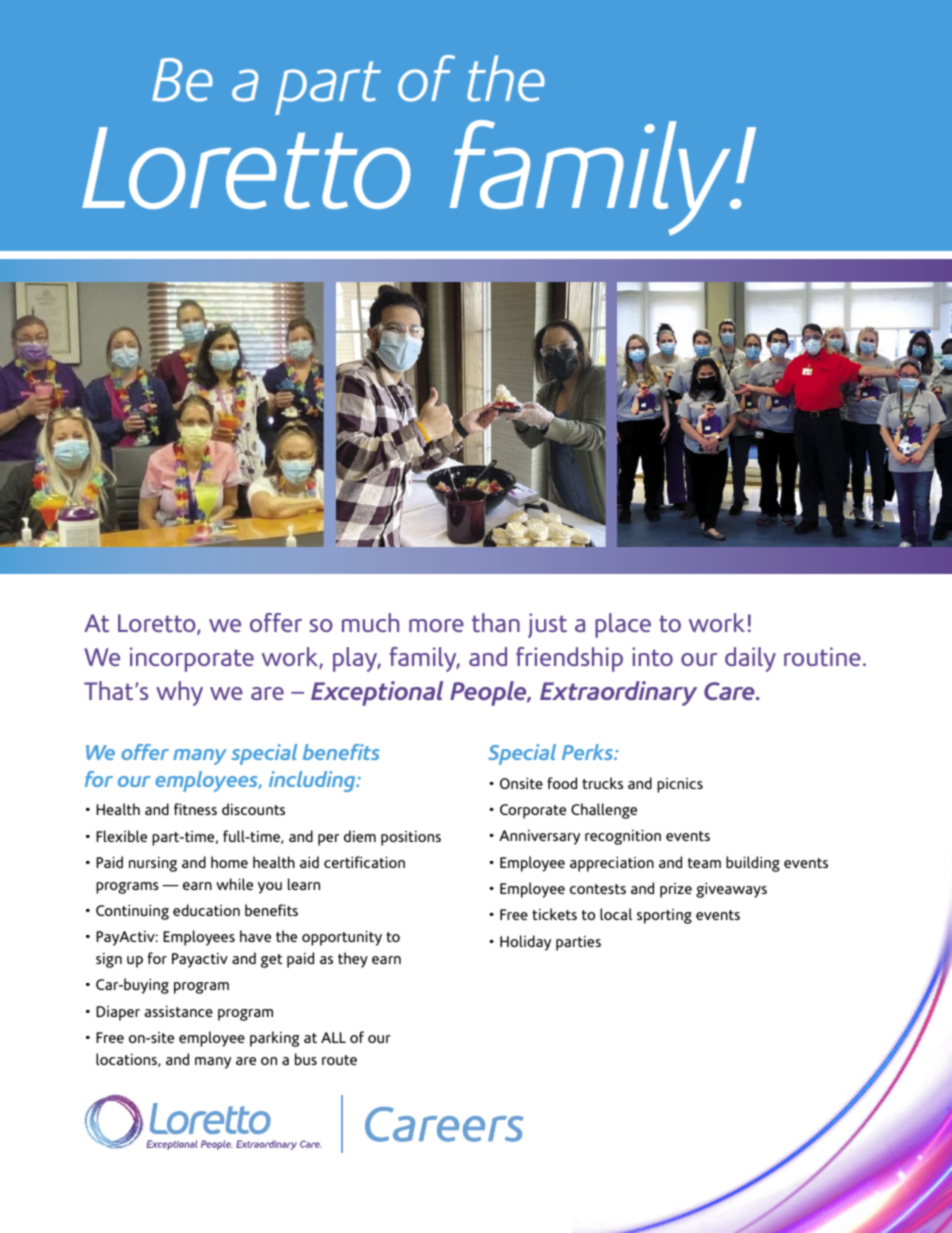 Image resolution: width=952 pixels, height=1233 pixels. Describe the element at coordinates (339, 1060) in the page. I see `route` at that location.
